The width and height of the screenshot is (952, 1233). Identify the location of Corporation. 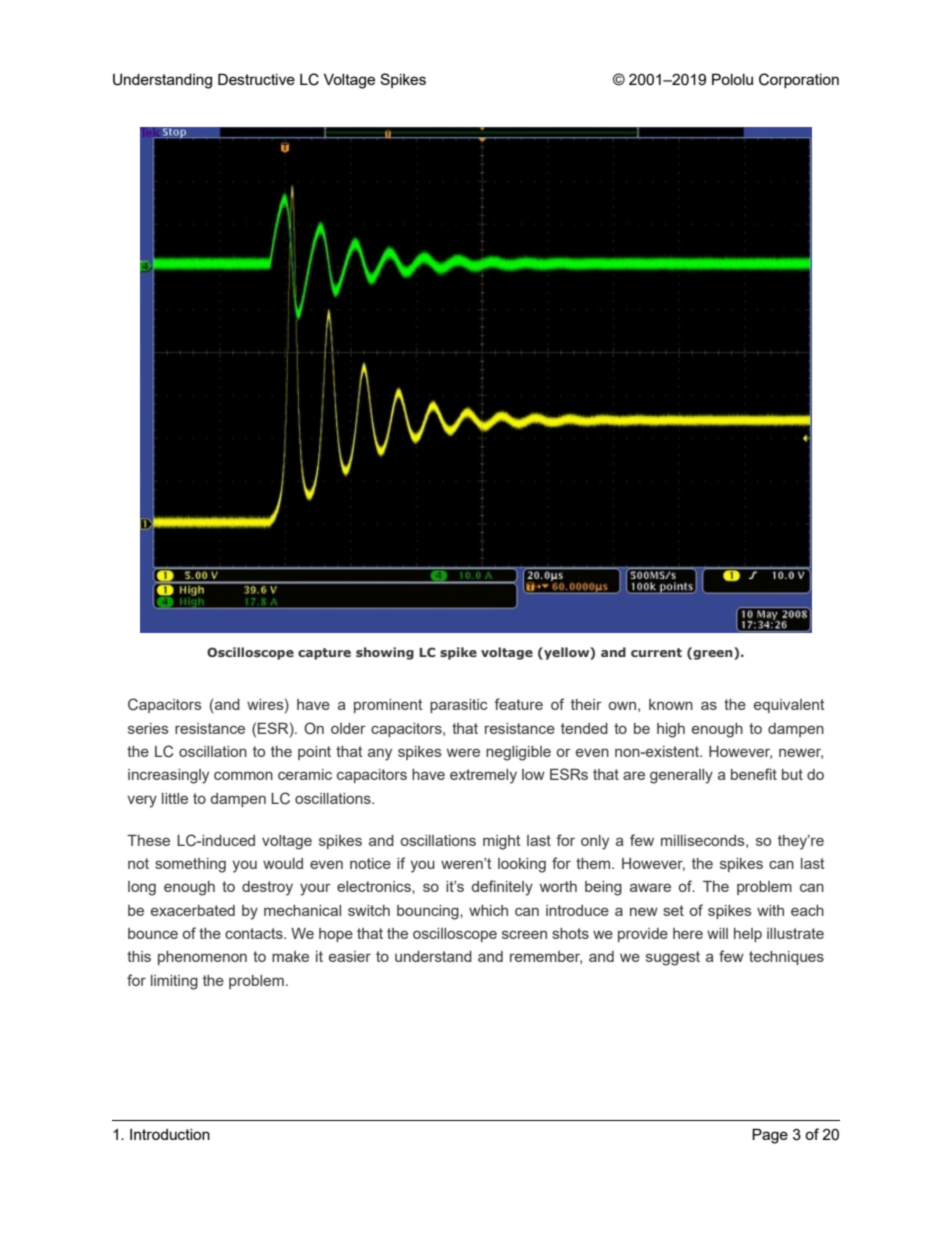
(799, 80).
